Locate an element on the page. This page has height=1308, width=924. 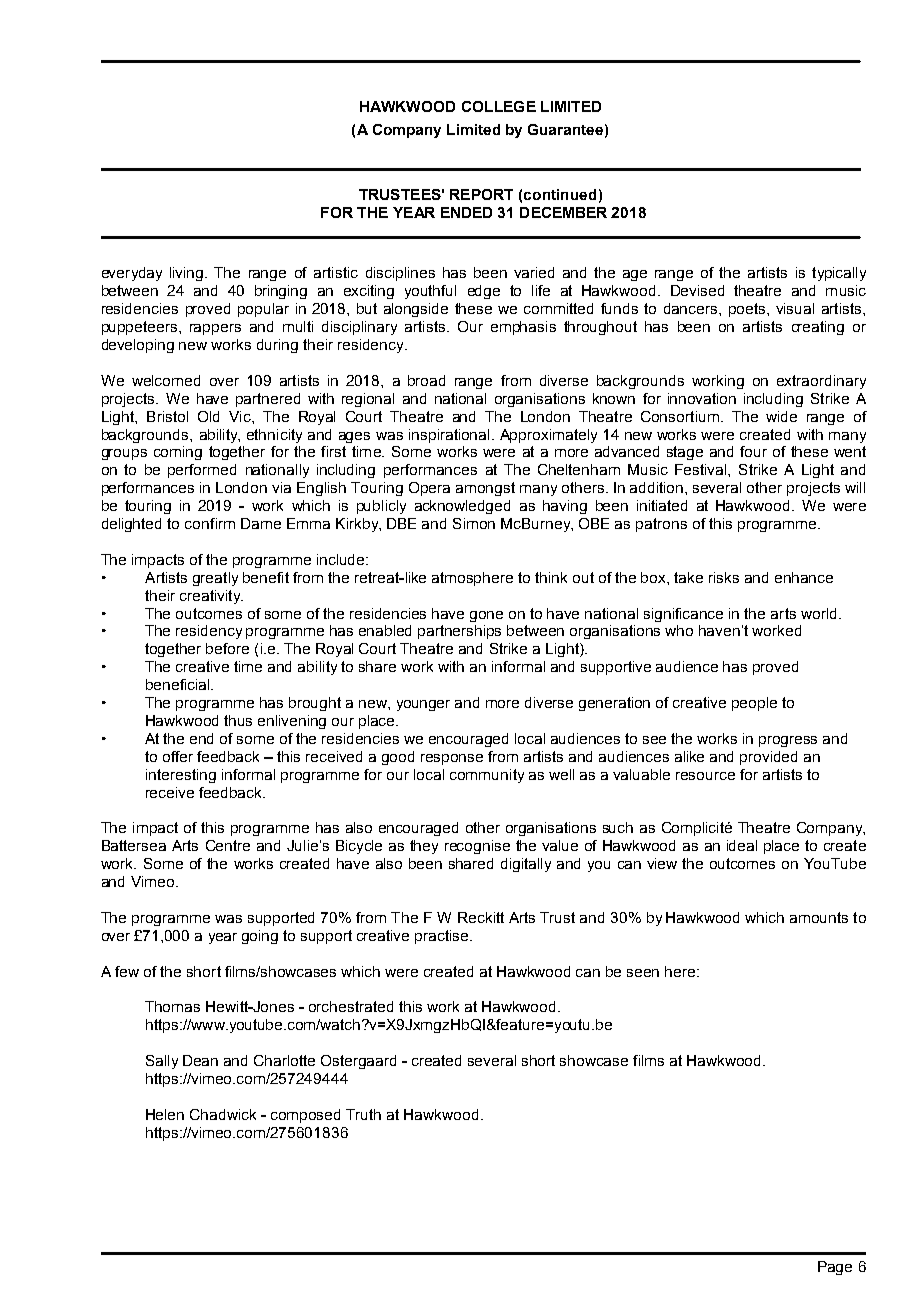
Centre is located at coordinates (228, 845).
